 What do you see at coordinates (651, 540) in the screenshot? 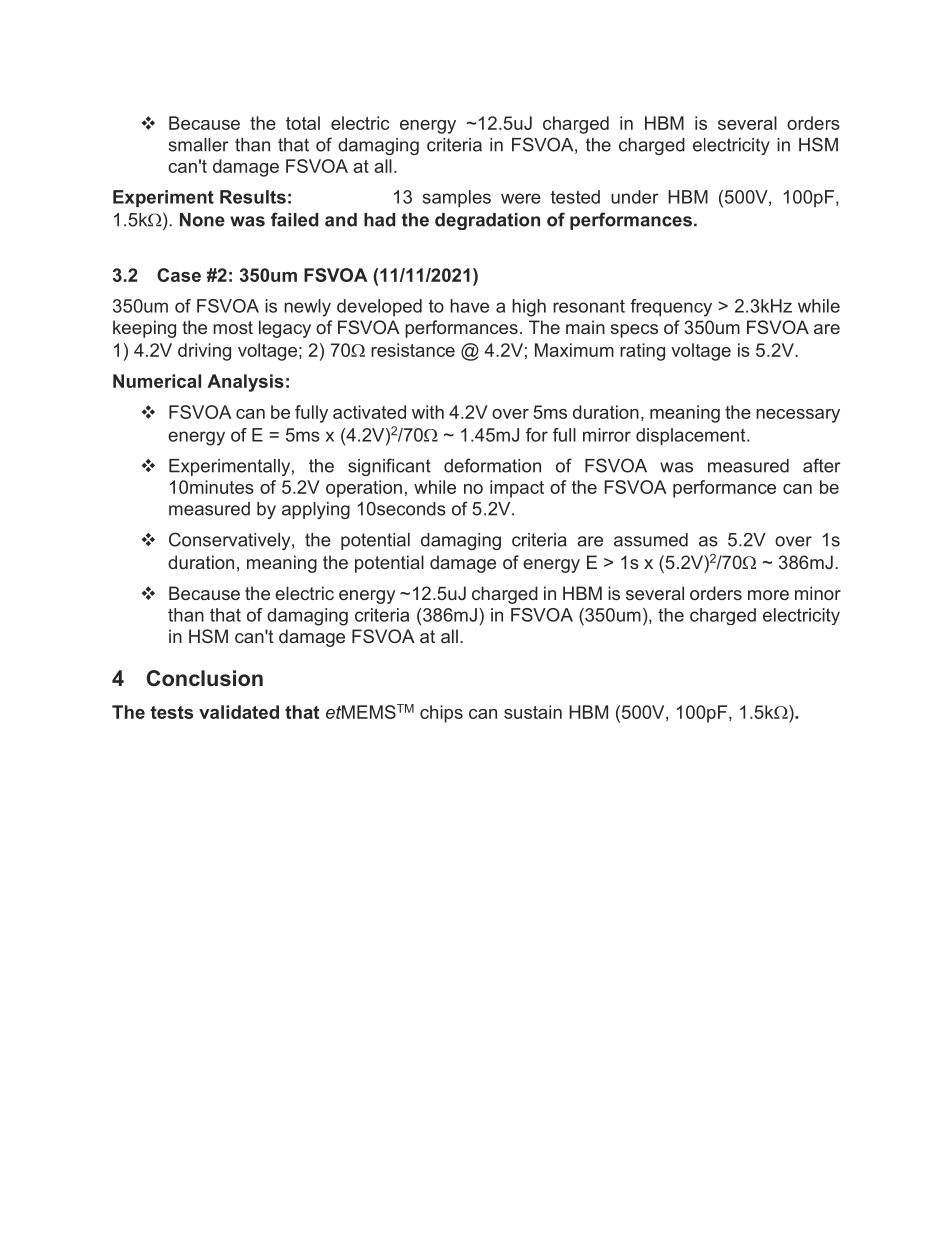
I see `assumed` at bounding box center [651, 540].
